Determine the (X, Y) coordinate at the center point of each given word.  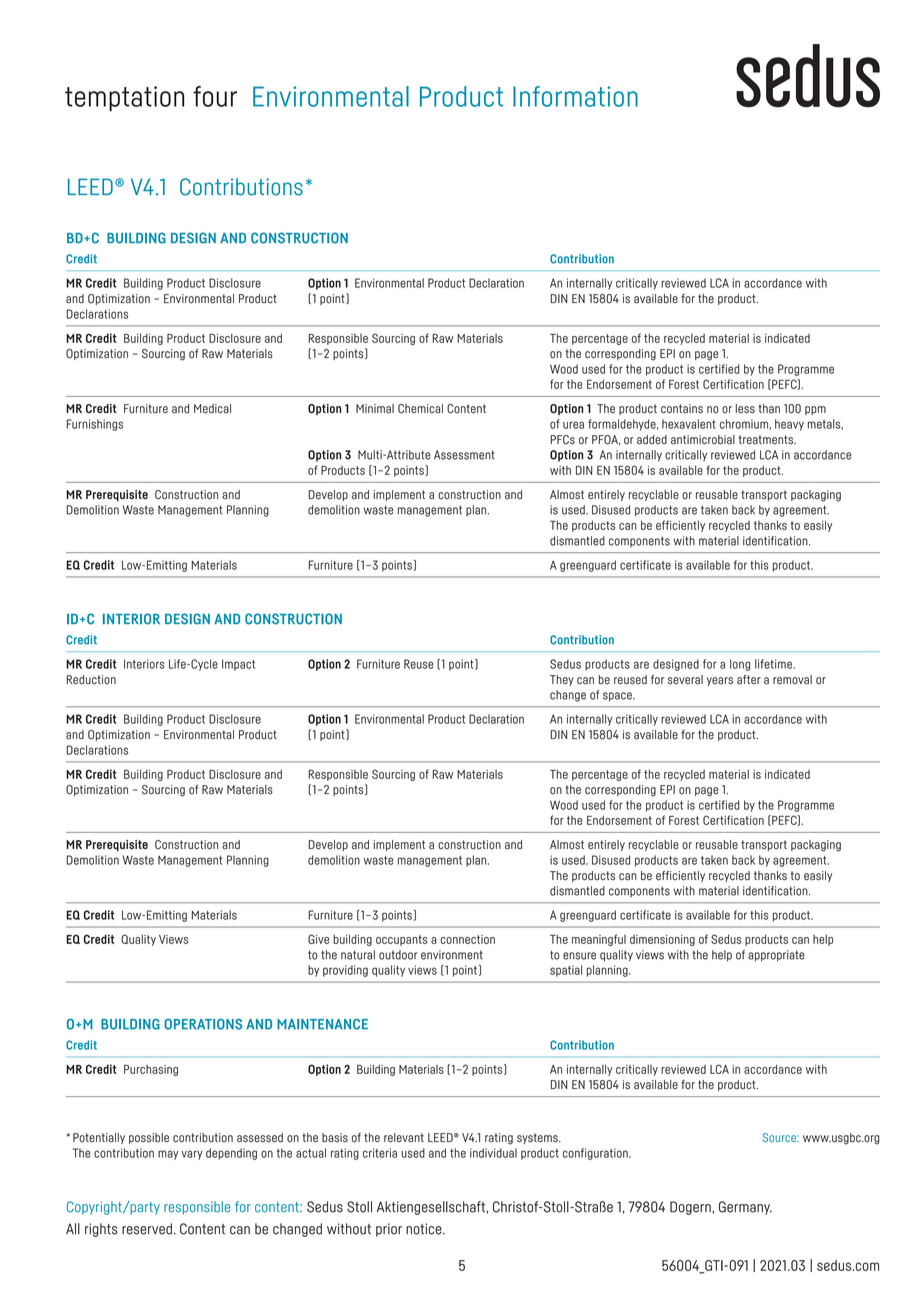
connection (468, 939)
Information (575, 96)
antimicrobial (703, 440)
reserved (147, 1229)
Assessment (464, 455)
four (215, 96)
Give (318, 939)
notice (425, 1229)
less (745, 409)
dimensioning (662, 940)
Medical (212, 409)
